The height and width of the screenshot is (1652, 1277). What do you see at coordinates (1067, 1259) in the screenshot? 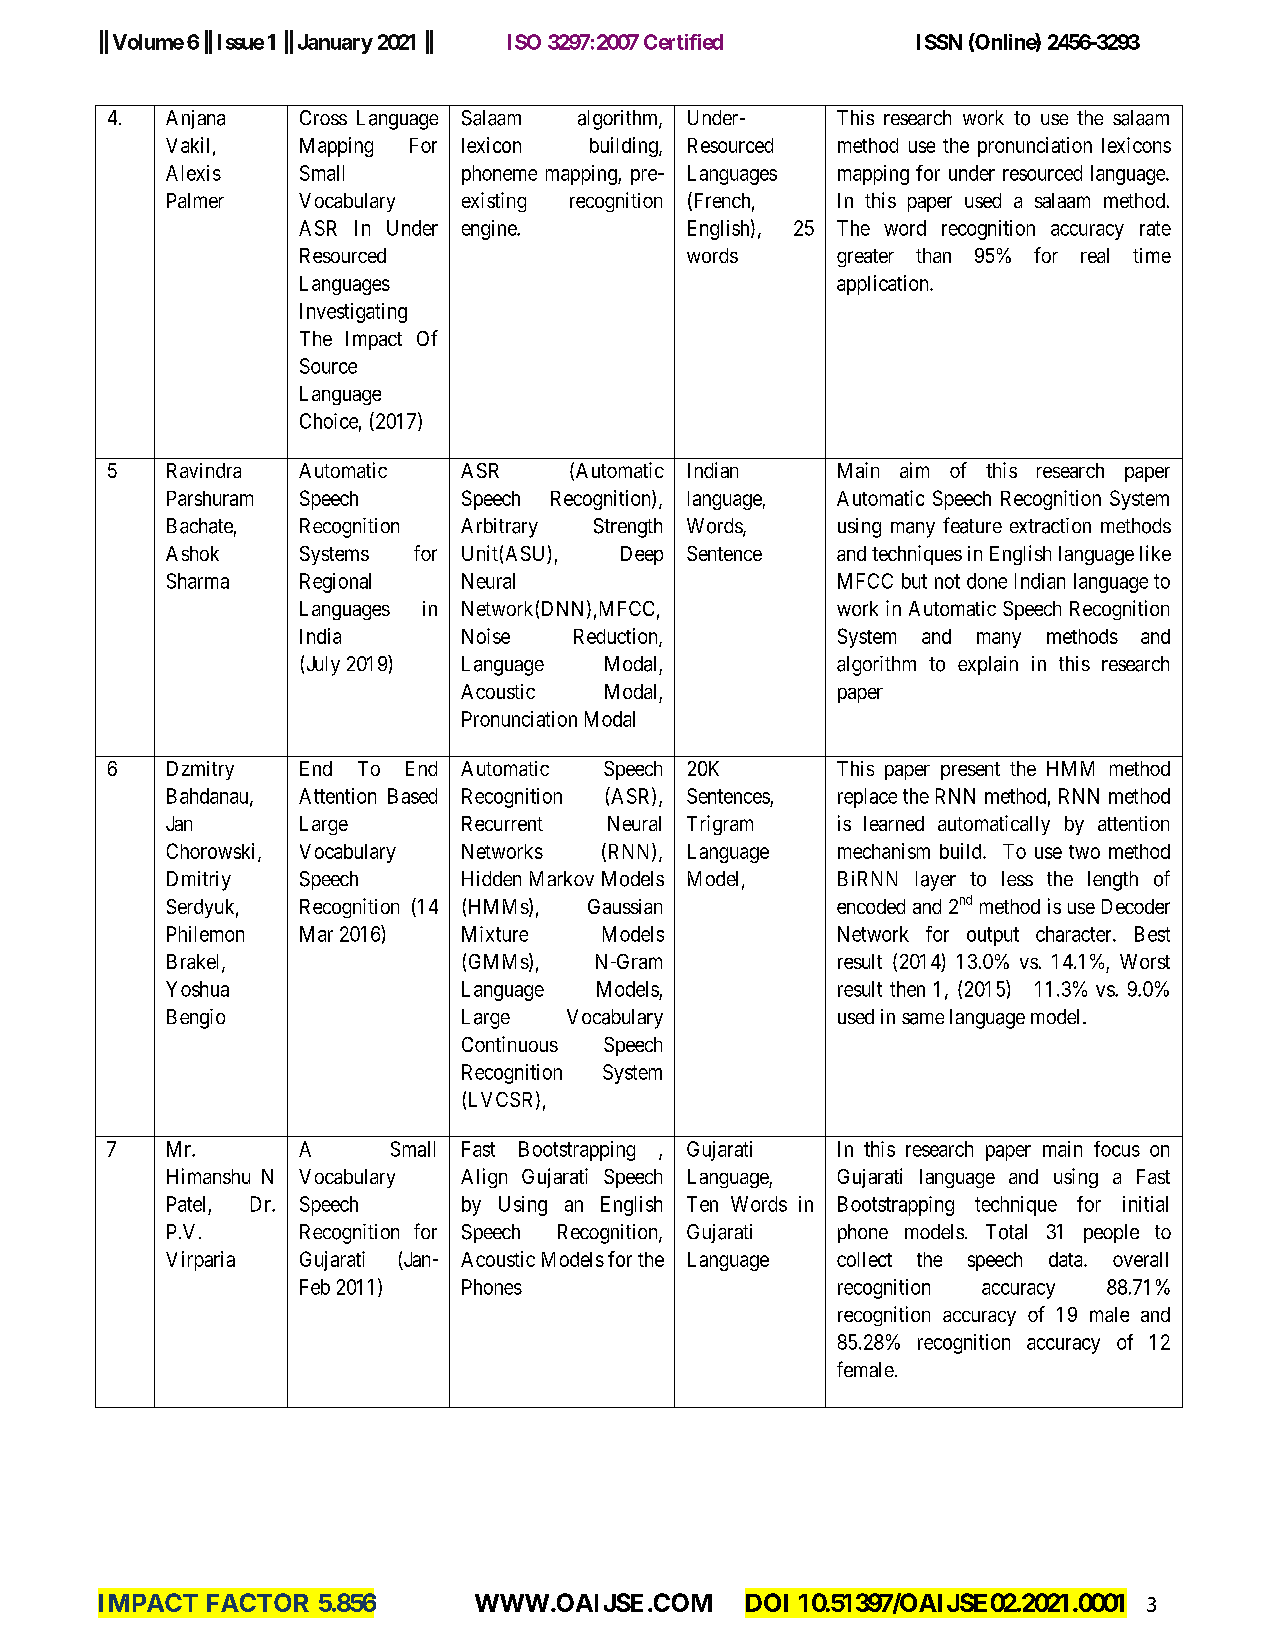
I see `data` at bounding box center [1067, 1259].
